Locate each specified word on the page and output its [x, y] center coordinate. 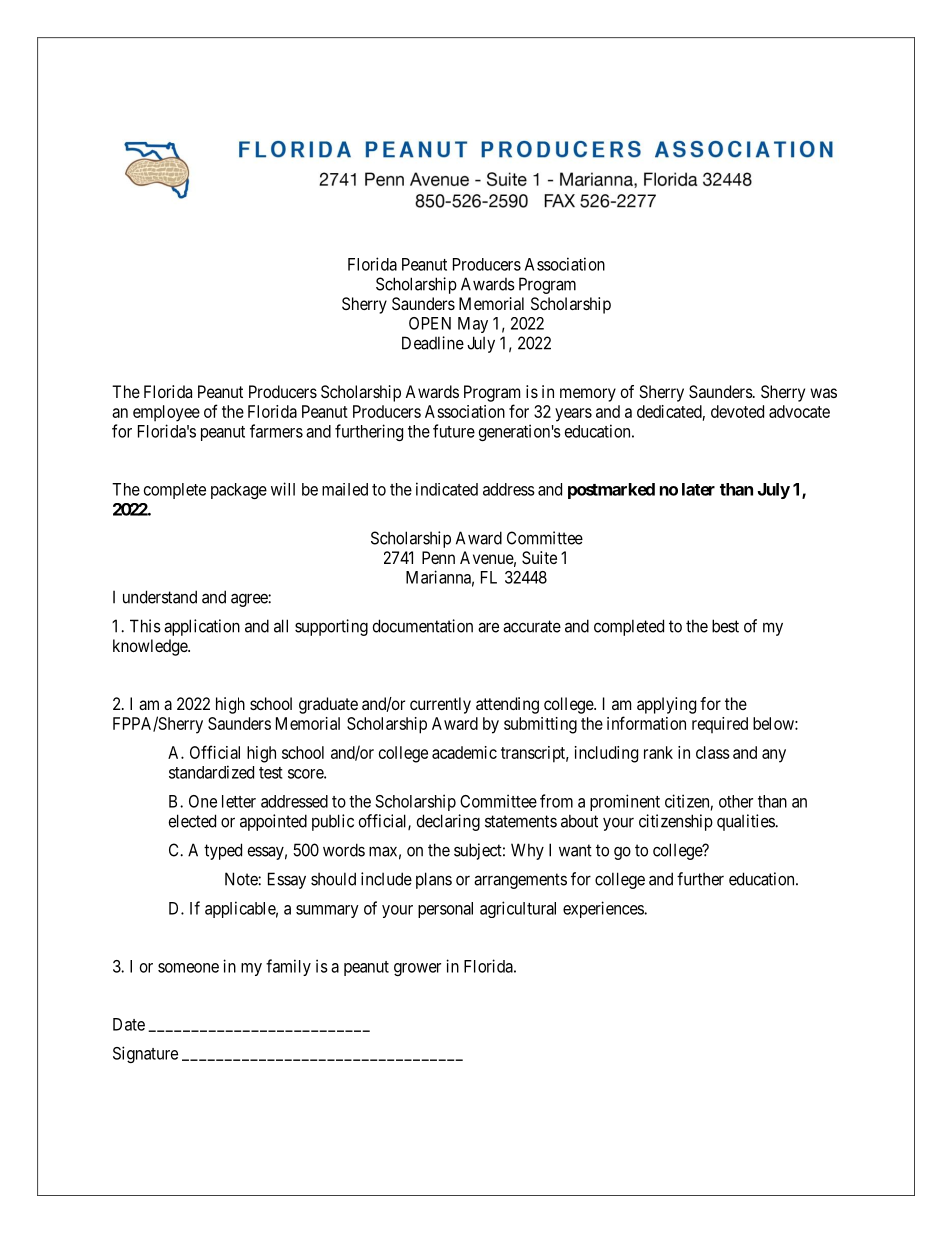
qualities [746, 822]
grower [417, 969]
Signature [145, 1054]
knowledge [151, 647]
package [239, 491]
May [473, 325]
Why [527, 851]
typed [223, 851]
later [698, 489]
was [823, 393]
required [720, 725]
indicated [447, 489]
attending [507, 705]
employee [166, 413]
